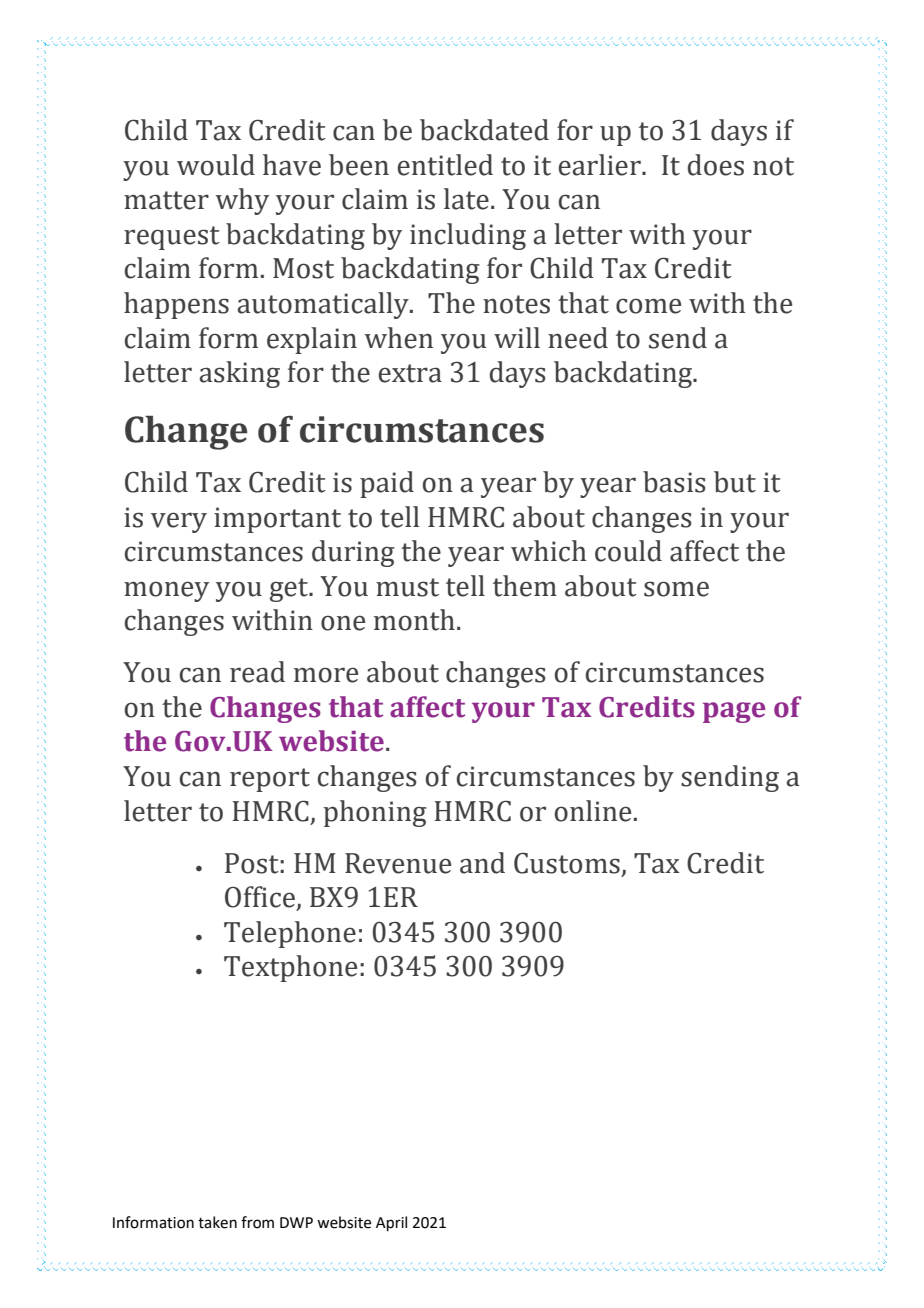  I want to click on Customs, so click(567, 863).
